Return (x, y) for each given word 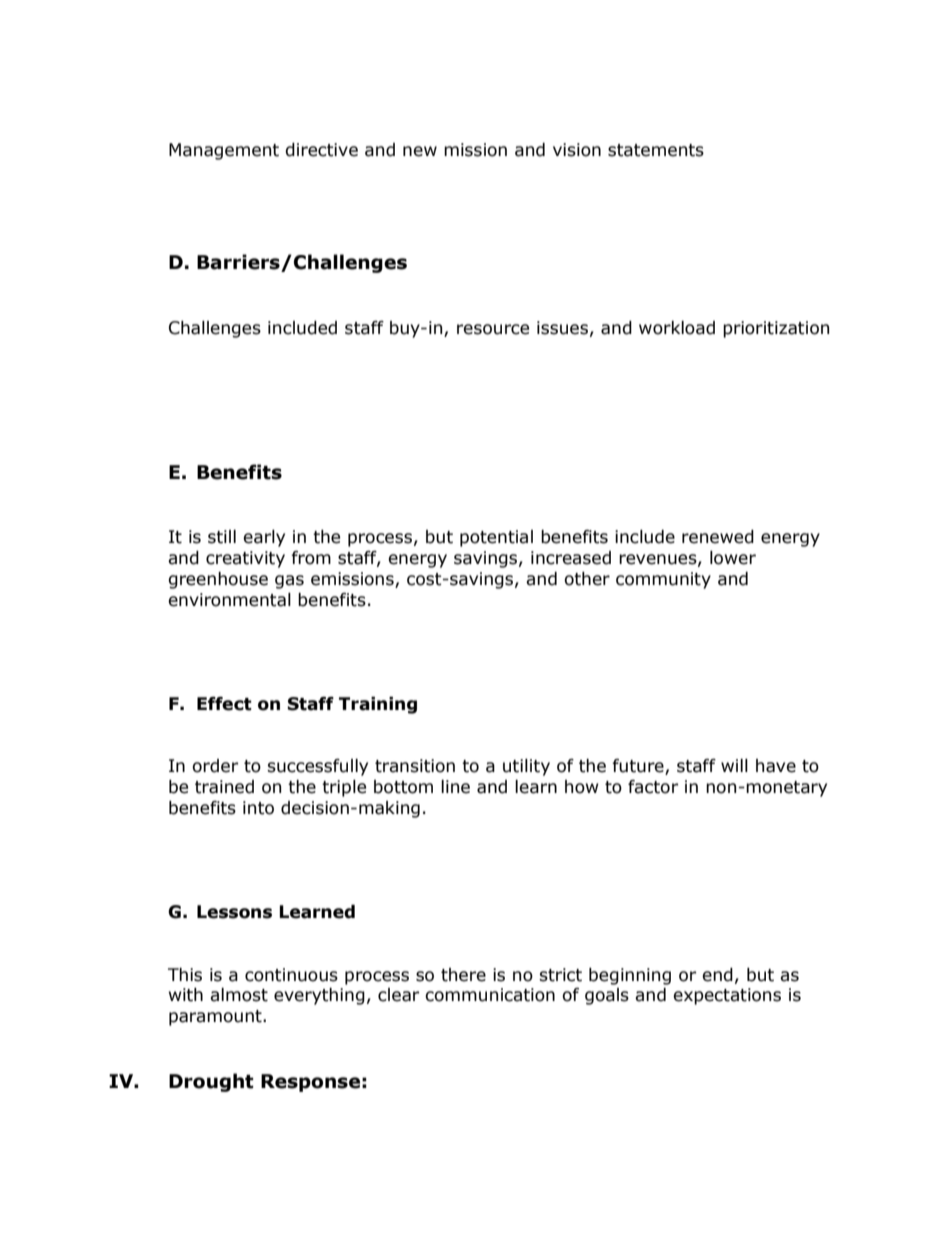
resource (493, 329)
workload (677, 328)
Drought (211, 1082)
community (663, 580)
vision (577, 150)
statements (656, 150)
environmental (229, 600)
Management (224, 151)
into (258, 808)
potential (496, 538)
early (264, 538)
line (455, 787)
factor (653, 787)
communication (490, 995)
